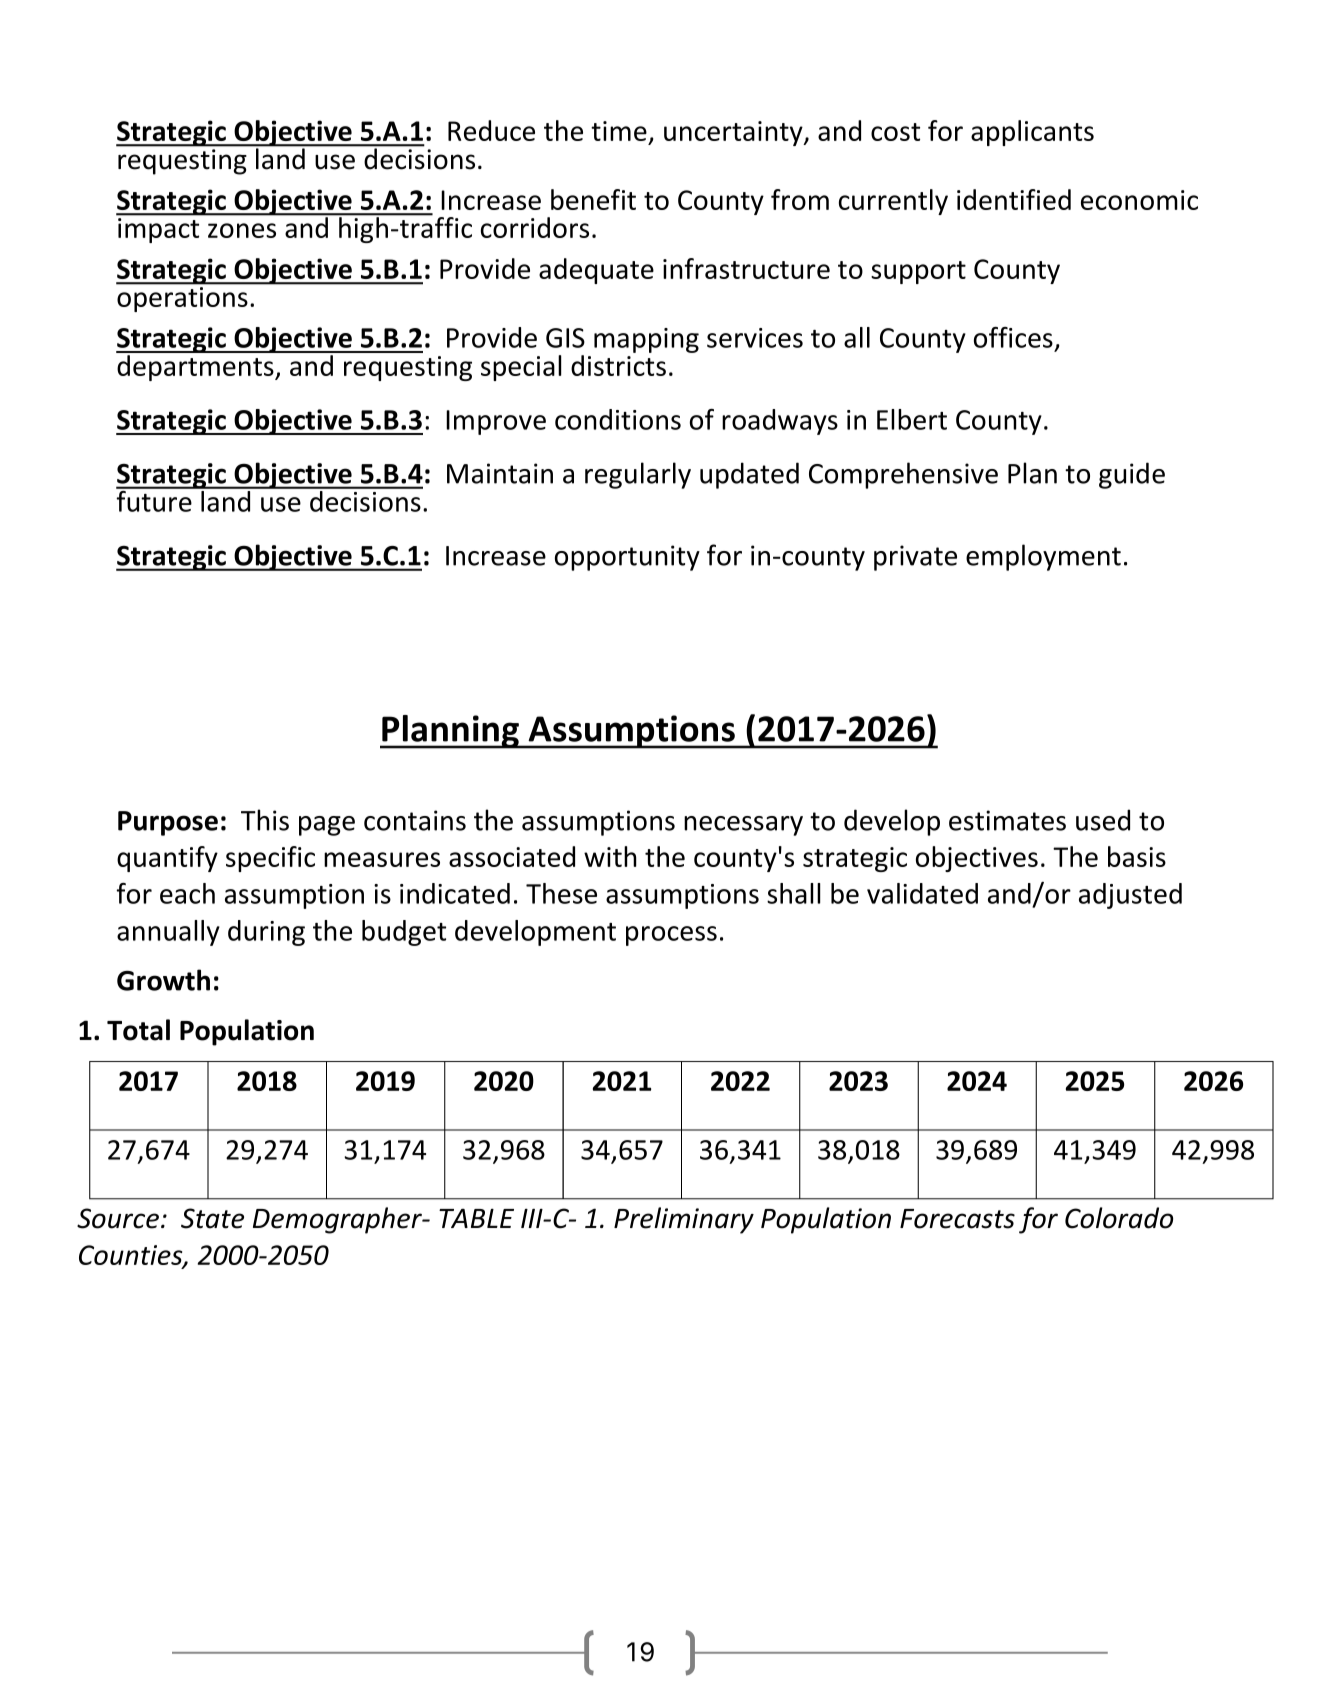  Describe the element at coordinates (619, 131) in the screenshot. I see `time` at that location.
